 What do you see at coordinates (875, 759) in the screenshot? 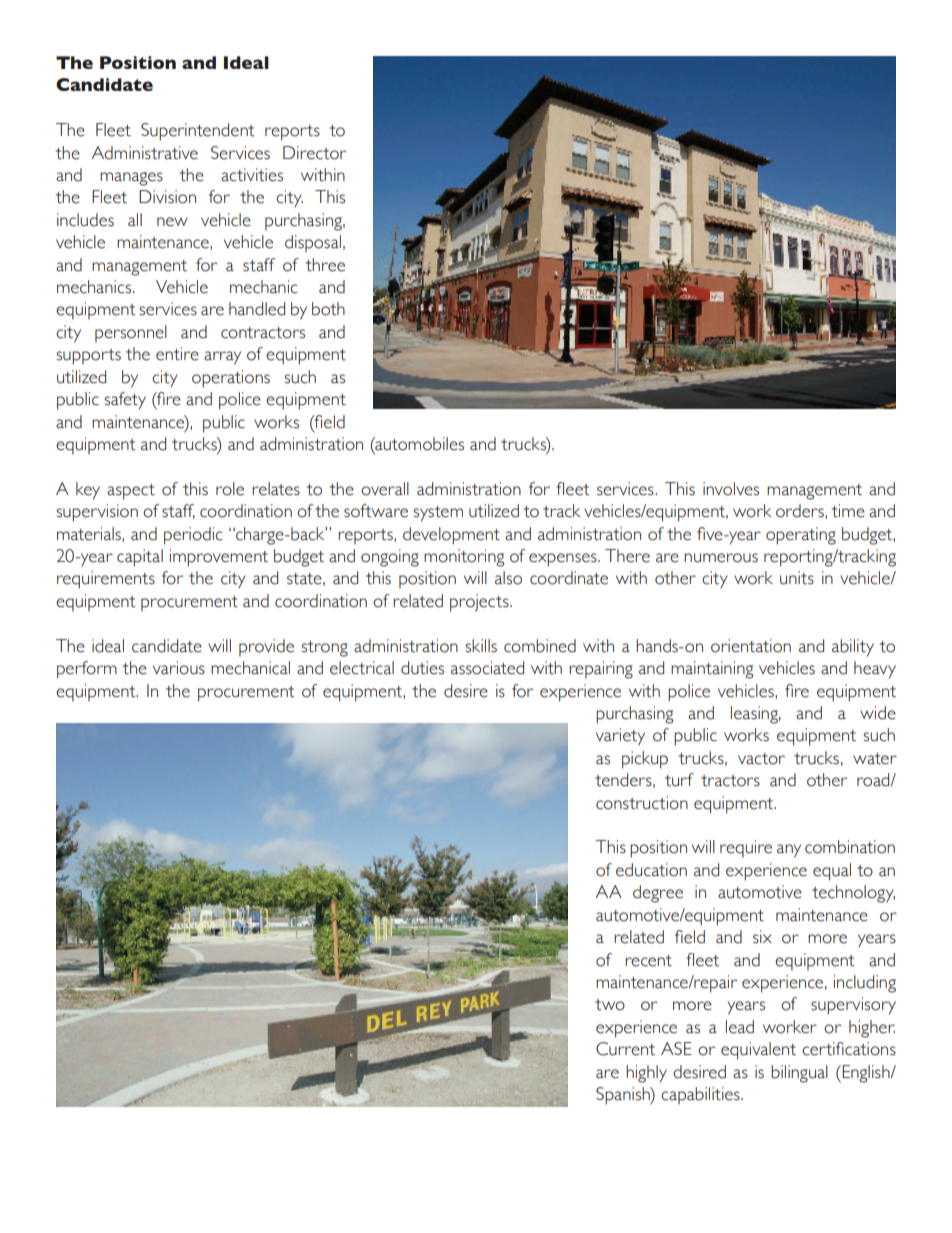
I see `water` at bounding box center [875, 759].
